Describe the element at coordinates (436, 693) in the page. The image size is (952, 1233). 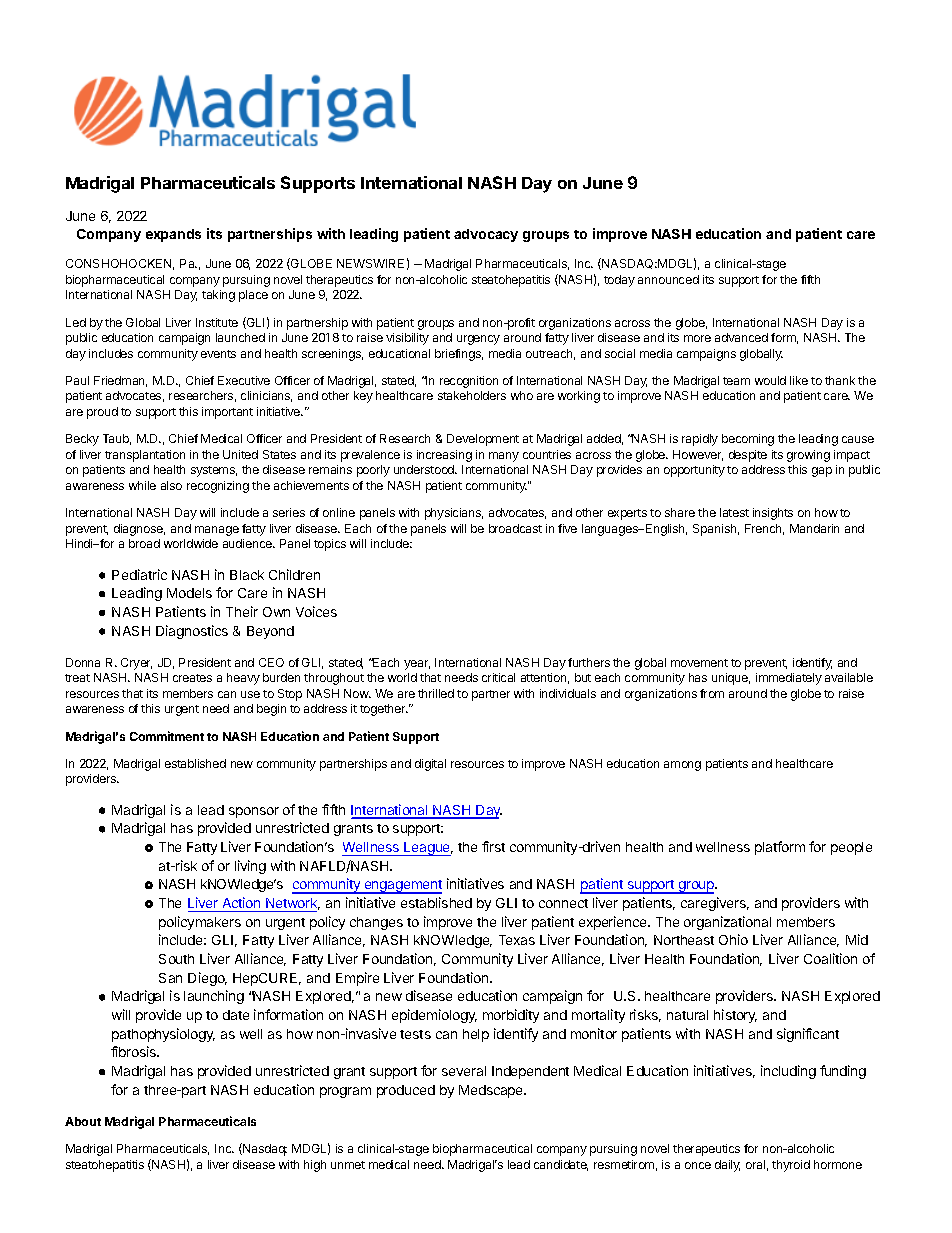
I see `thrilled` at that location.
